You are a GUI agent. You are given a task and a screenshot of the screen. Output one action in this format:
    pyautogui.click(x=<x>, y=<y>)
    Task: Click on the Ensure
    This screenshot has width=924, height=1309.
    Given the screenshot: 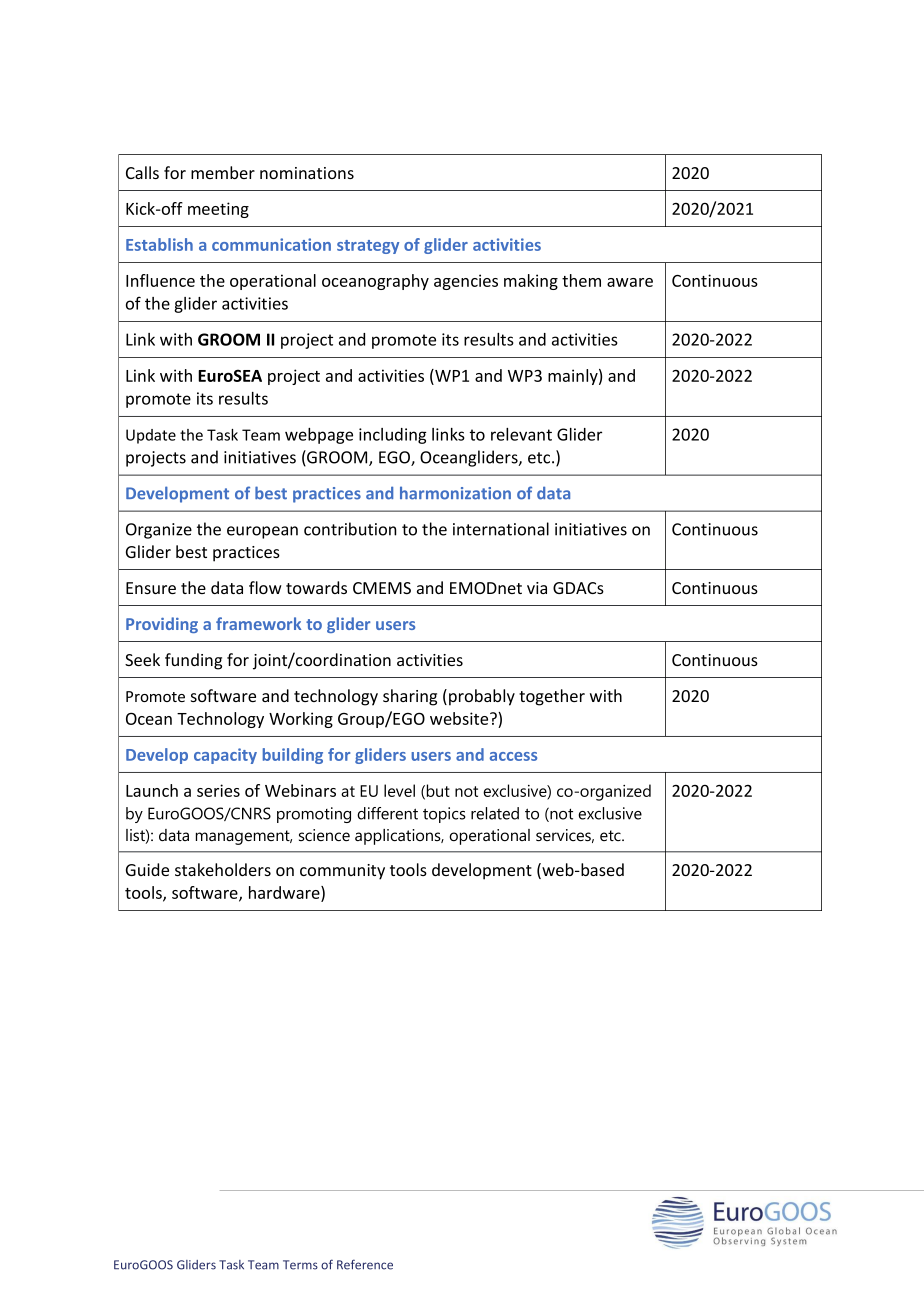 What is the action you would take?
    pyautogui.click(x=151, y=588)
